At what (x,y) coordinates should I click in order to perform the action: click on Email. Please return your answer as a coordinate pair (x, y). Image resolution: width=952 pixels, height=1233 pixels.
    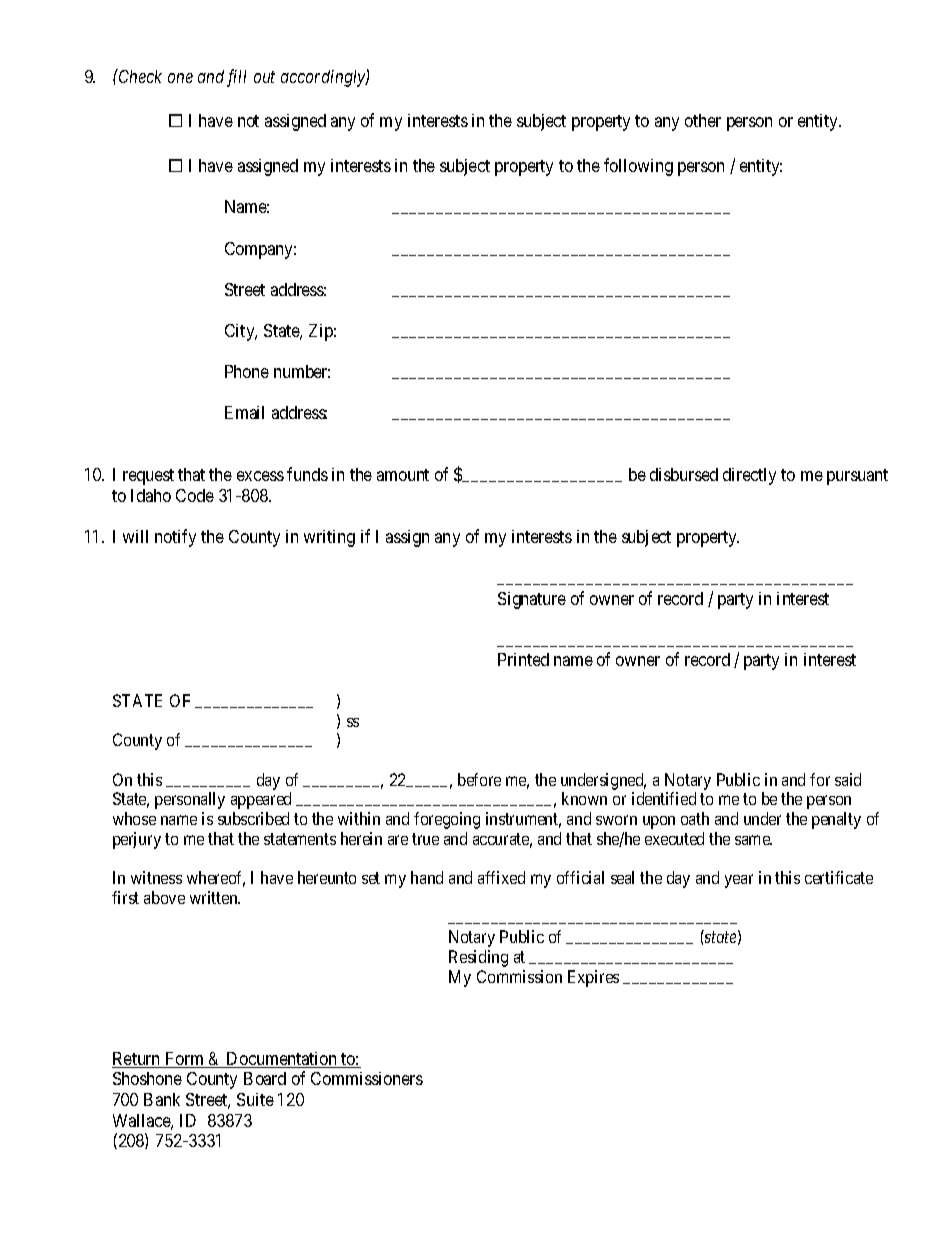
    Looking at the image, I should click on (244, 412).
